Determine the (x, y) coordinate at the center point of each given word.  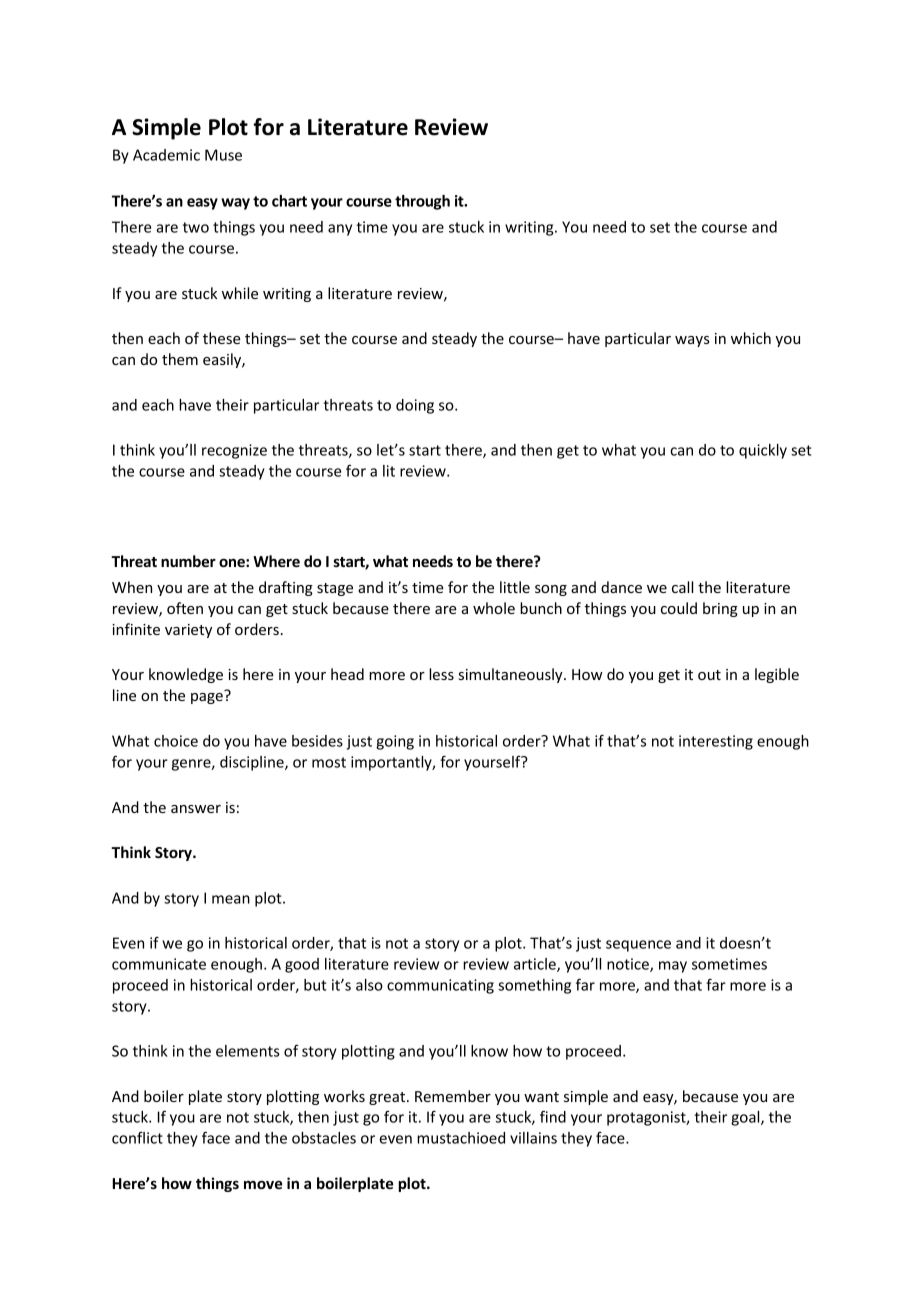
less (441, 674)
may (673, 967)
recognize (234, 451)
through (422, 202)
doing (415, 406)
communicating (440, 986)
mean (231, 899)
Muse (223, 155)
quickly (763, 451)
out (709, 675)
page (207, 698)
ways (692, 341)
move (263, 1184)
